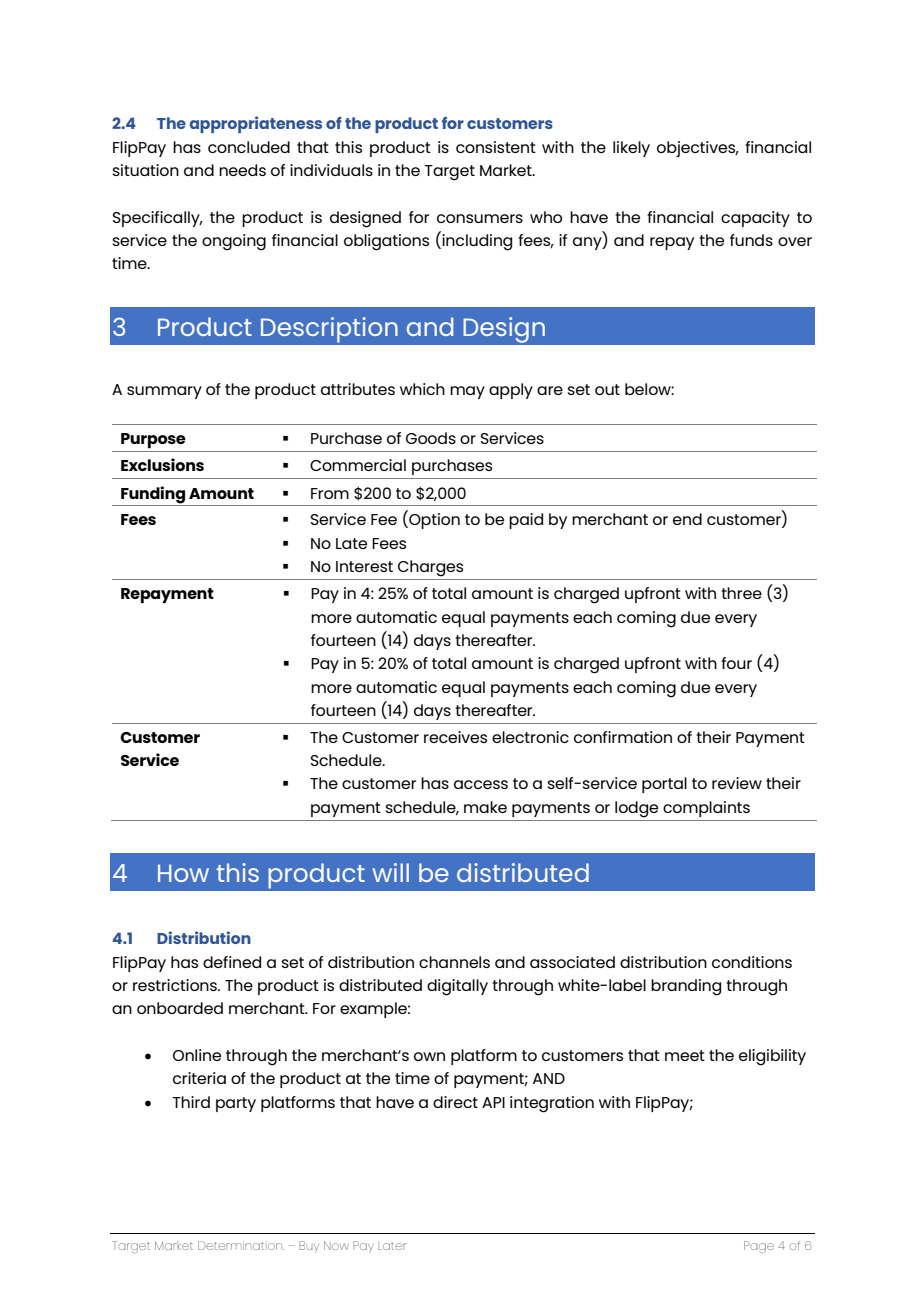  I want to click on needs, so click(242, 170).
